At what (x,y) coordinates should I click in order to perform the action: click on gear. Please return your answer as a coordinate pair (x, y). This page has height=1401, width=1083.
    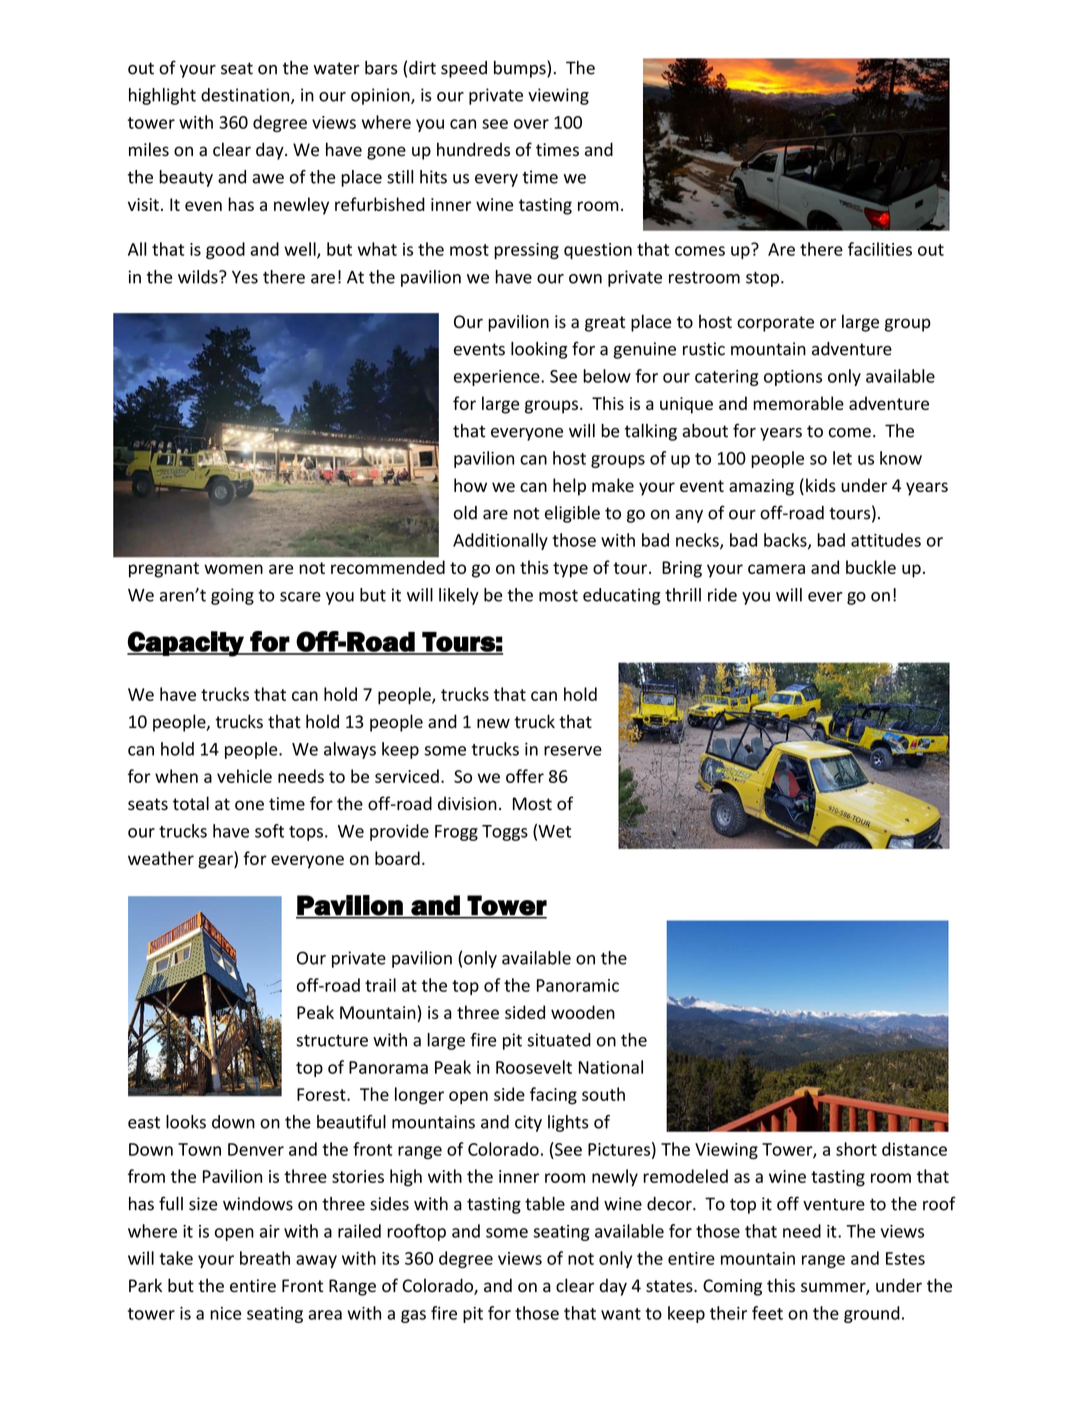
    Looking at the image, I should click on (216, 862).
